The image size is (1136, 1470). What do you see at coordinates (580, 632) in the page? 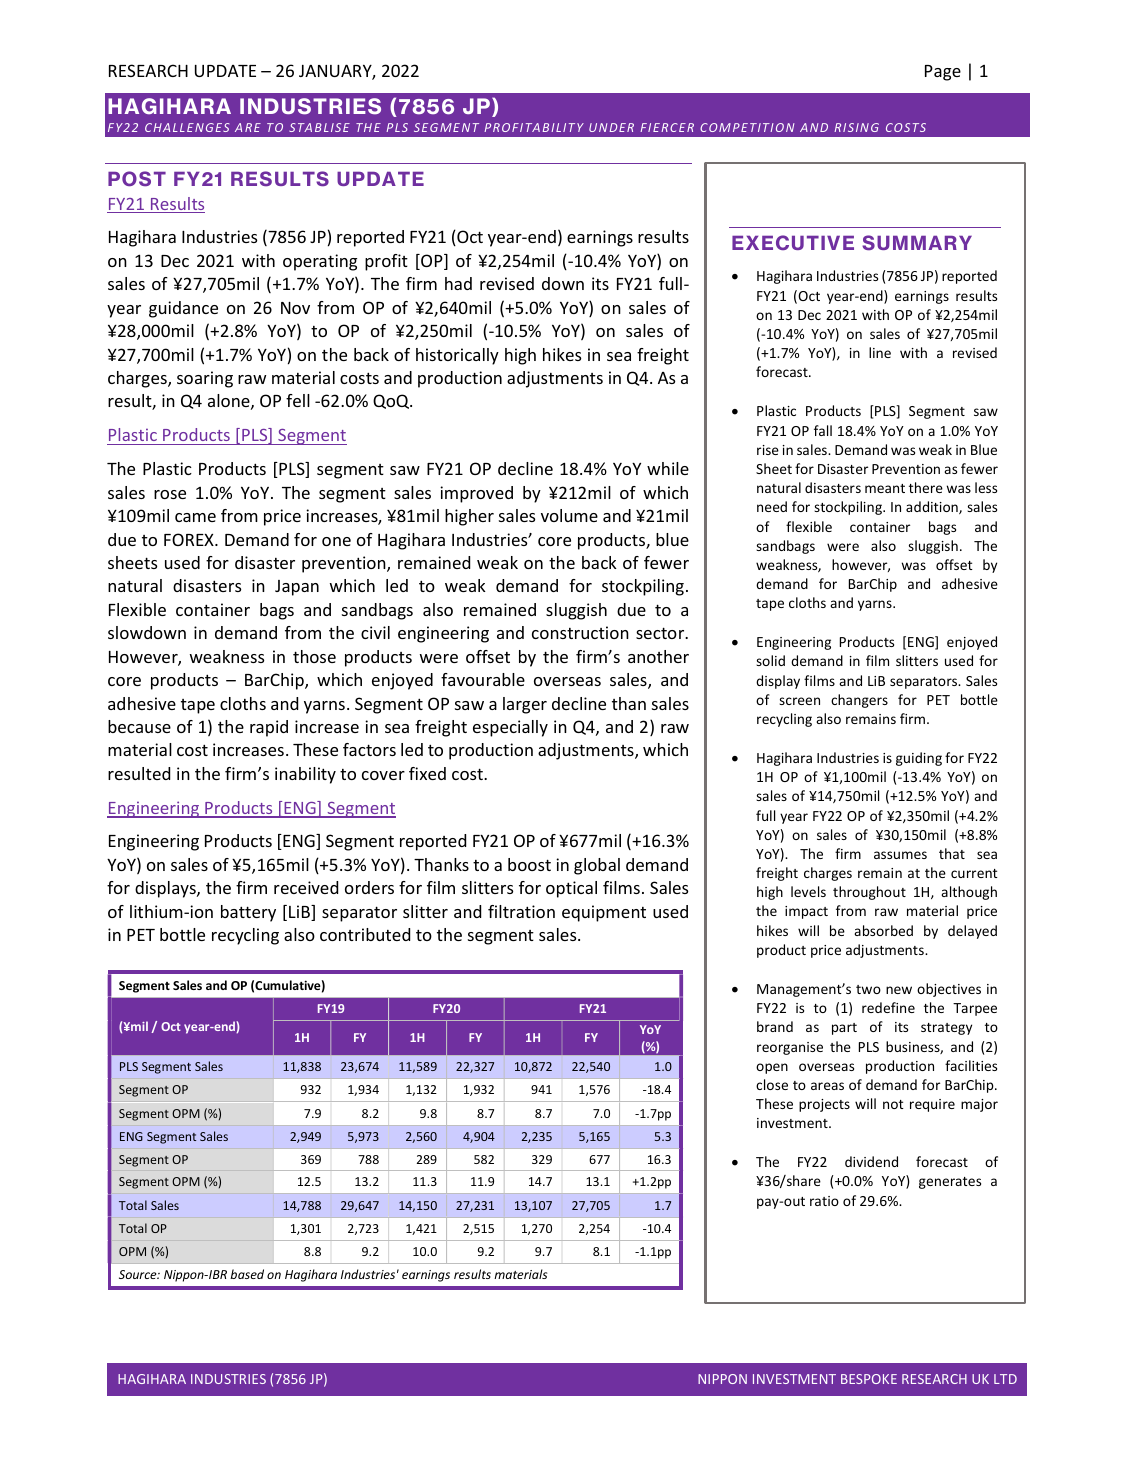
I see `construction` at bounding box center [580, 632].
